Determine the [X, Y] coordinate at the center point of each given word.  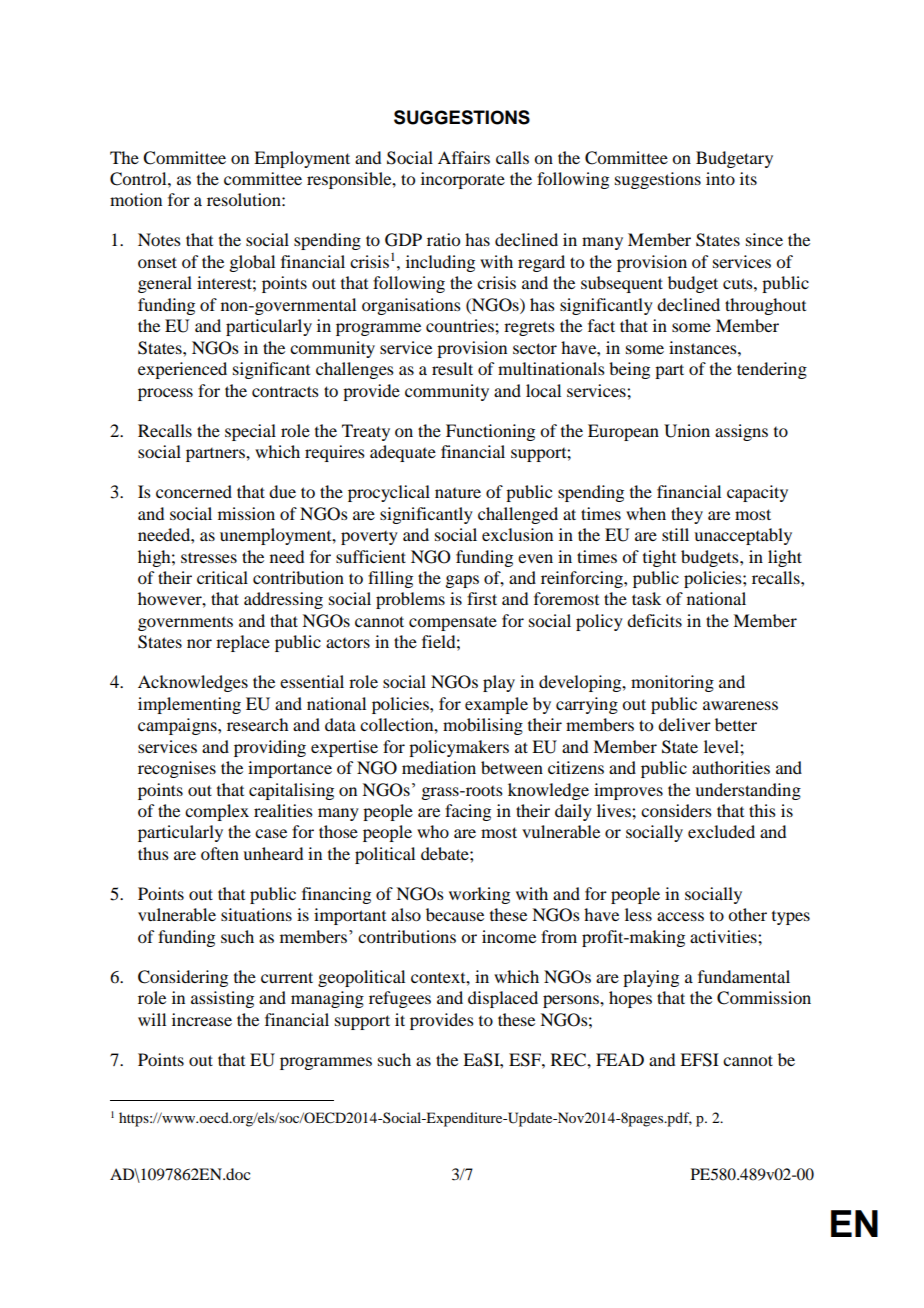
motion [136, 199]
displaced [503, 999]
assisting [222, 999]
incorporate [463, 180]
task [646, 598]
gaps [462, 581]
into [720, 178]
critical [222, 577]
